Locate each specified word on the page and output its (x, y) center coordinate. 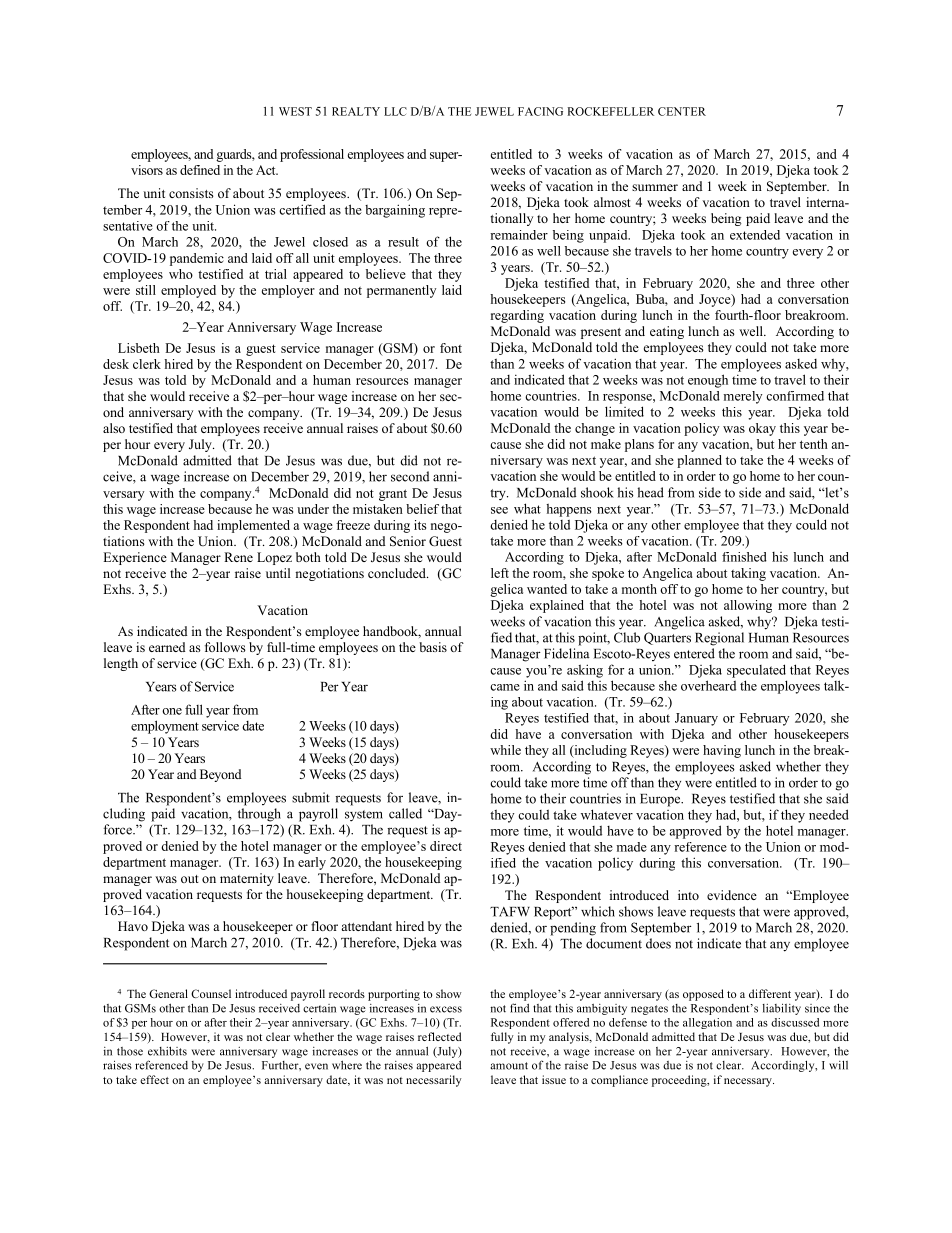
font (451, 348)
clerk (147, 364)
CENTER (682, 111)
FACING (540, 111)
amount (509, 1066)
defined (200, 170)
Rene (238, 557)
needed (829, 814)
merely (742, 397)
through (259, 815)
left (500, 573)
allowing (748, 606)
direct (446, 846)
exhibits (167, 1051)
